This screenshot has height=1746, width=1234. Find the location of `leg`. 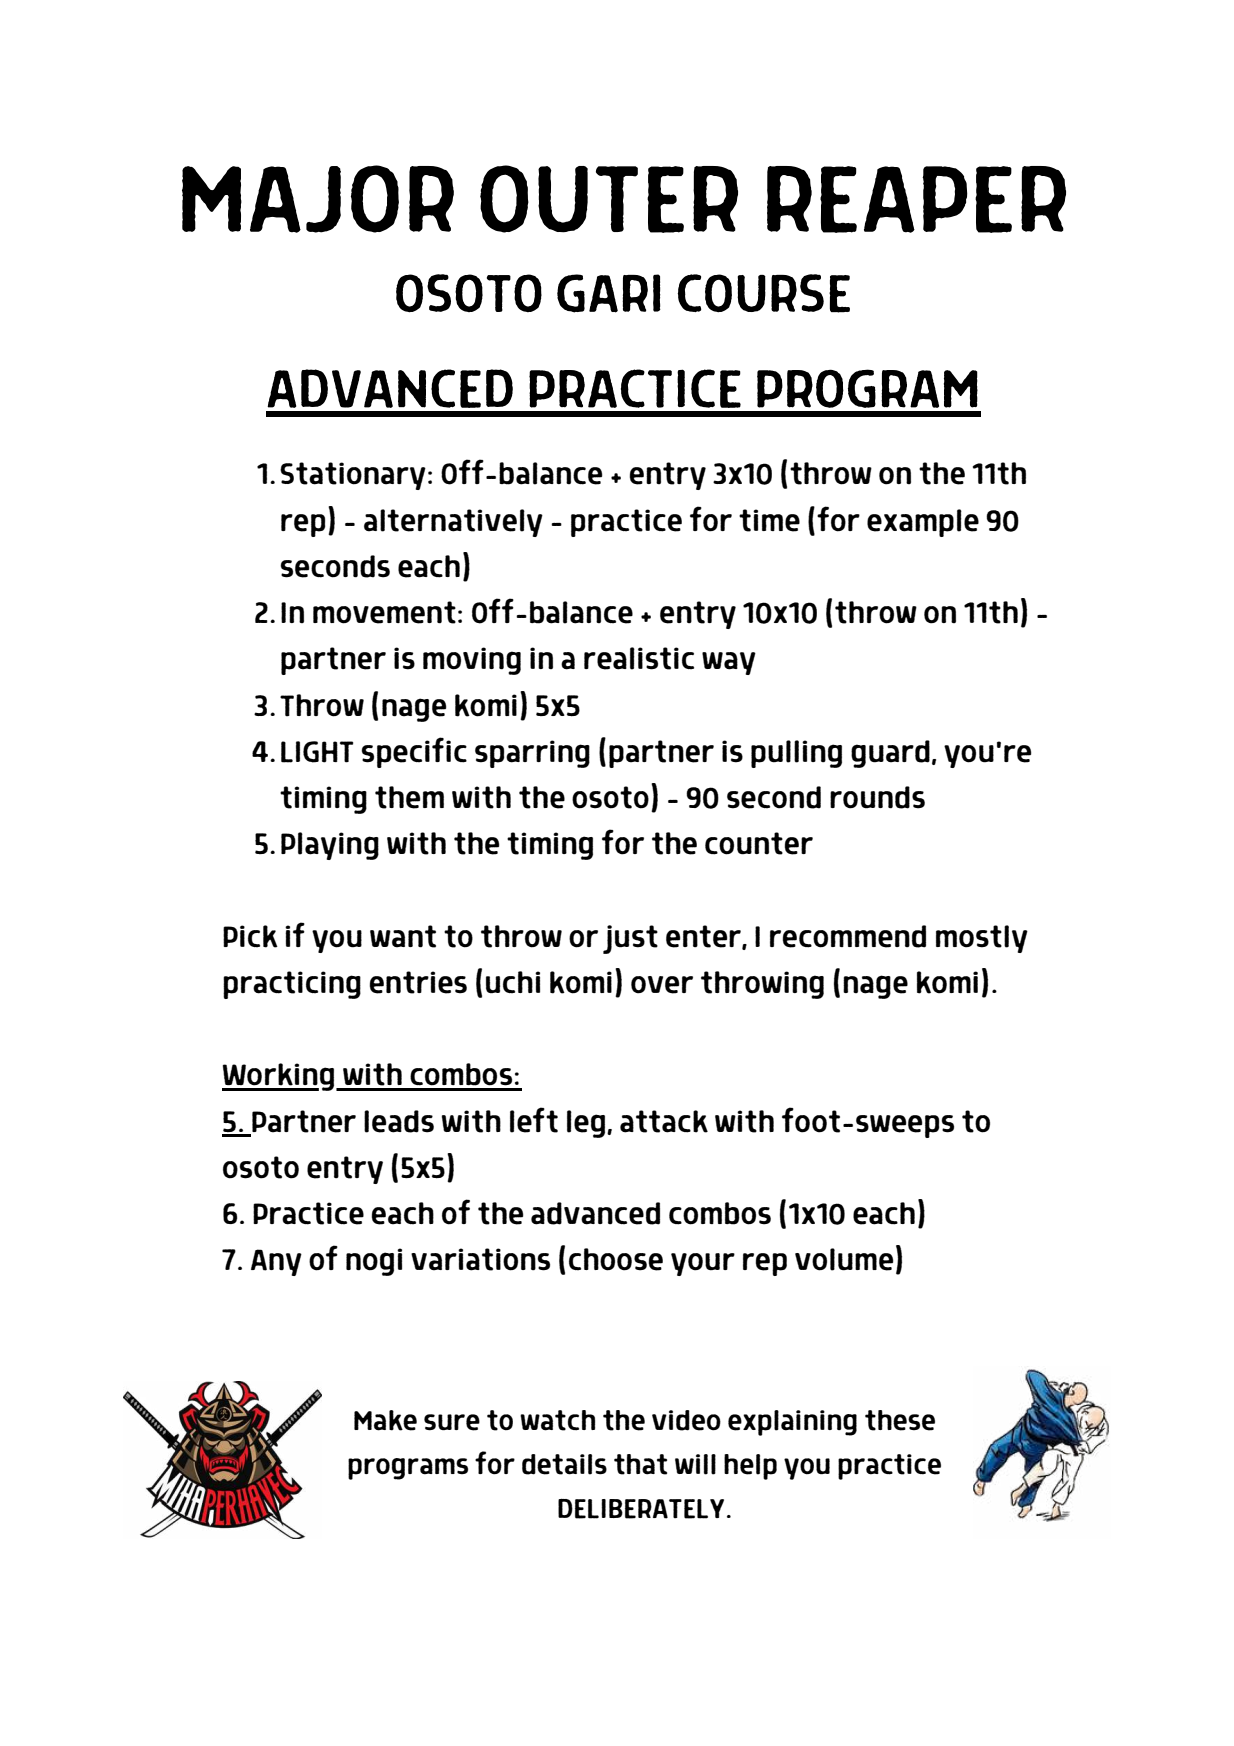

leg is located at coordinates (587, 1124).
